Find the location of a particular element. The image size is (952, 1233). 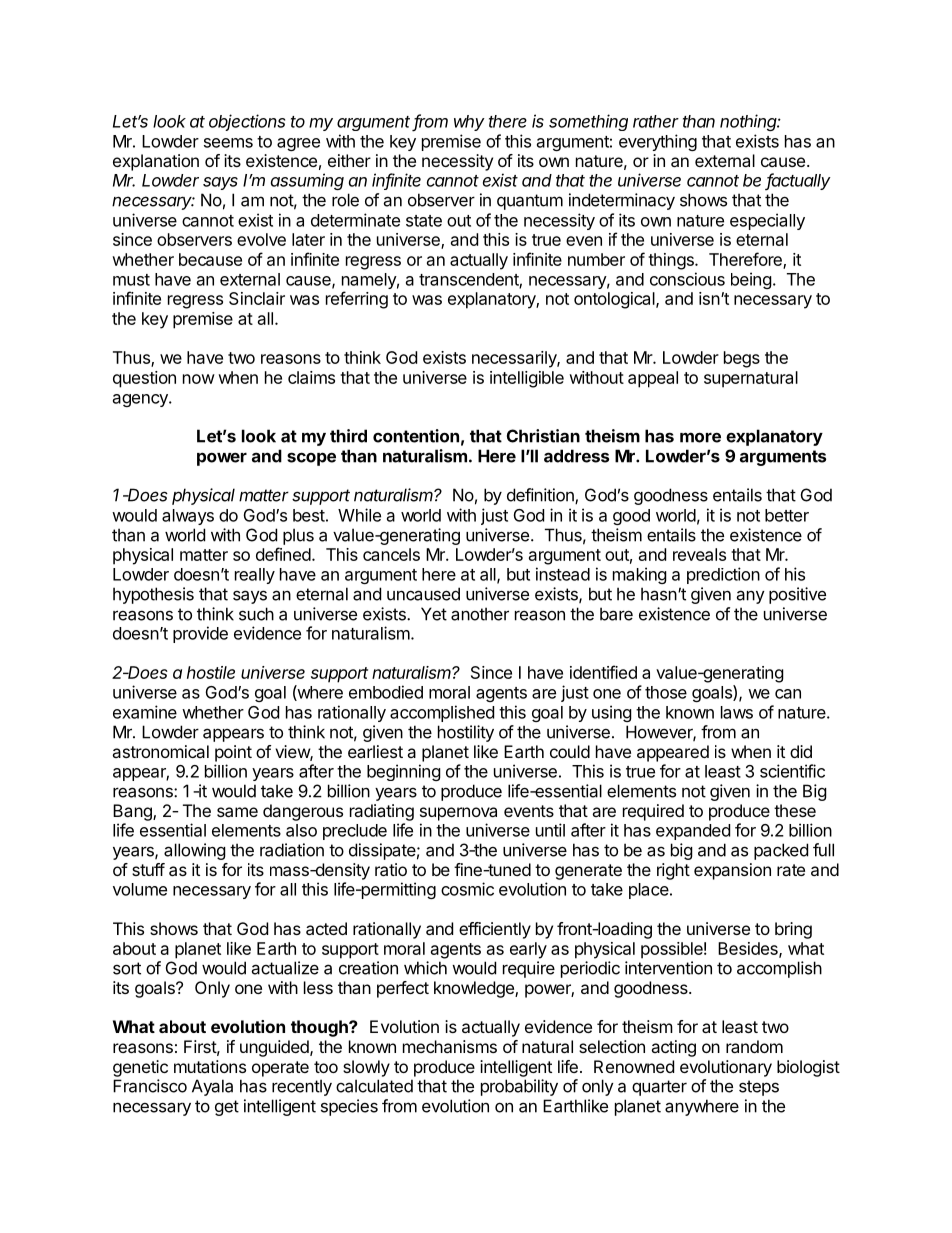

always is located at coordinates (188, 517).
